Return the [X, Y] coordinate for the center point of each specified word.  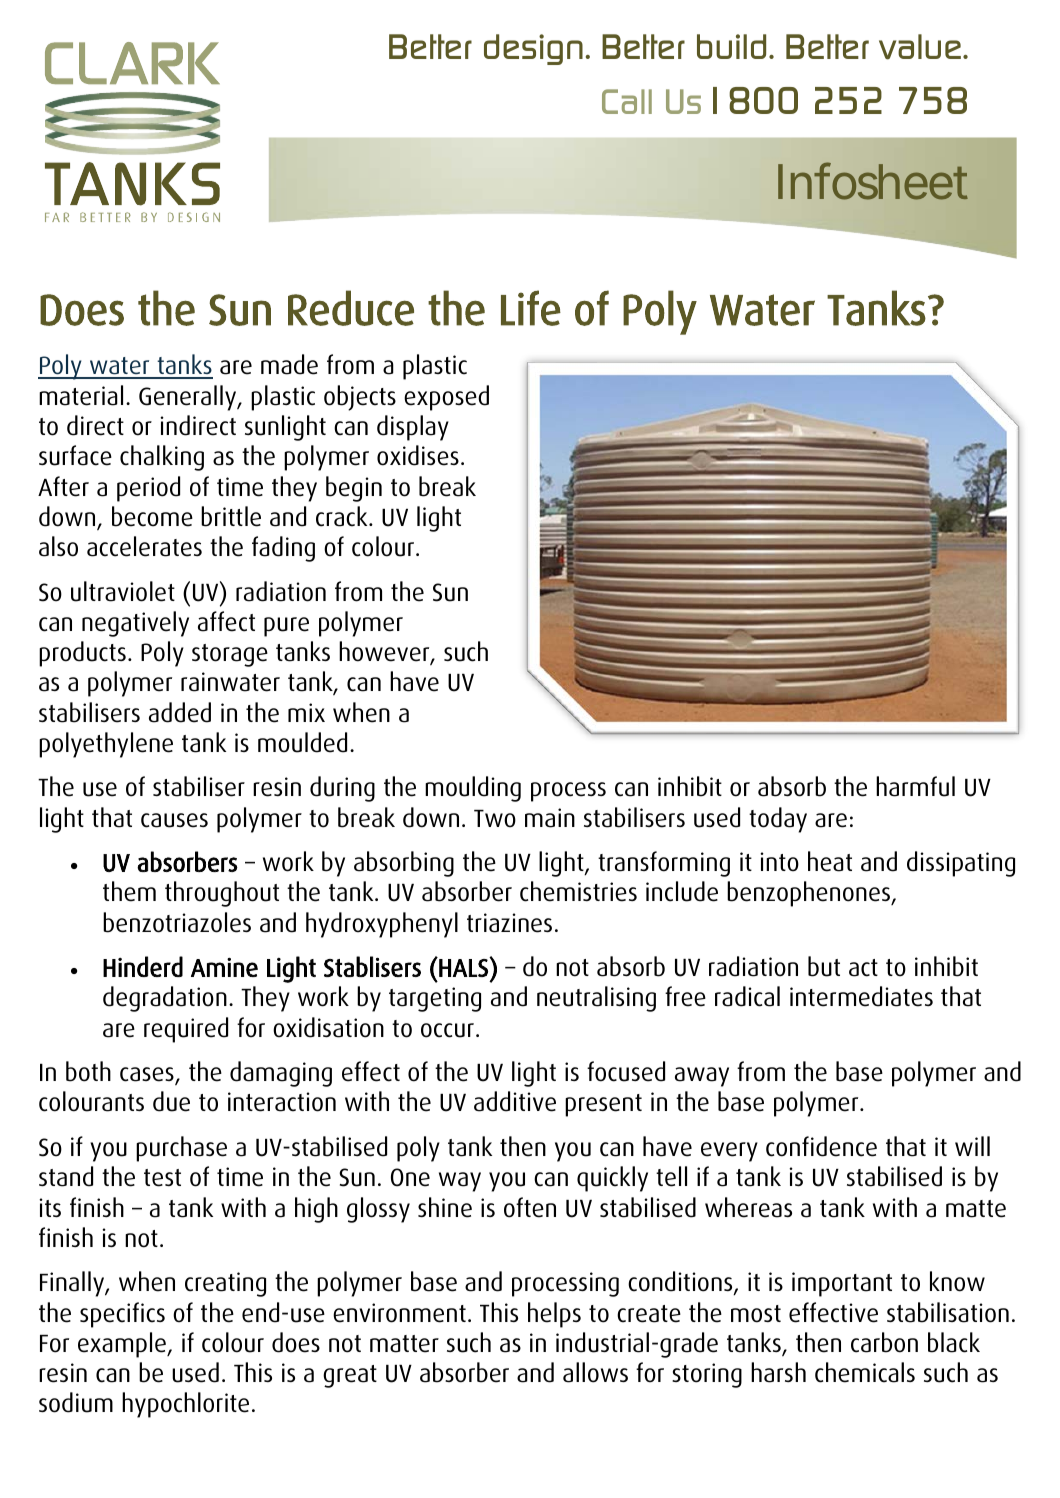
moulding [473, 789]
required [186, 1030]
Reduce [351, 308]
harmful [915, 786]
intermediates [861, 996]
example [123, 1345]
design [533, 49]
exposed [446, 398]
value [920, 47]
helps [554, 1315]
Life [531, 308]
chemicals [865, 1372]
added [180, 712]
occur [447, 1030]
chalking [162, 458]
